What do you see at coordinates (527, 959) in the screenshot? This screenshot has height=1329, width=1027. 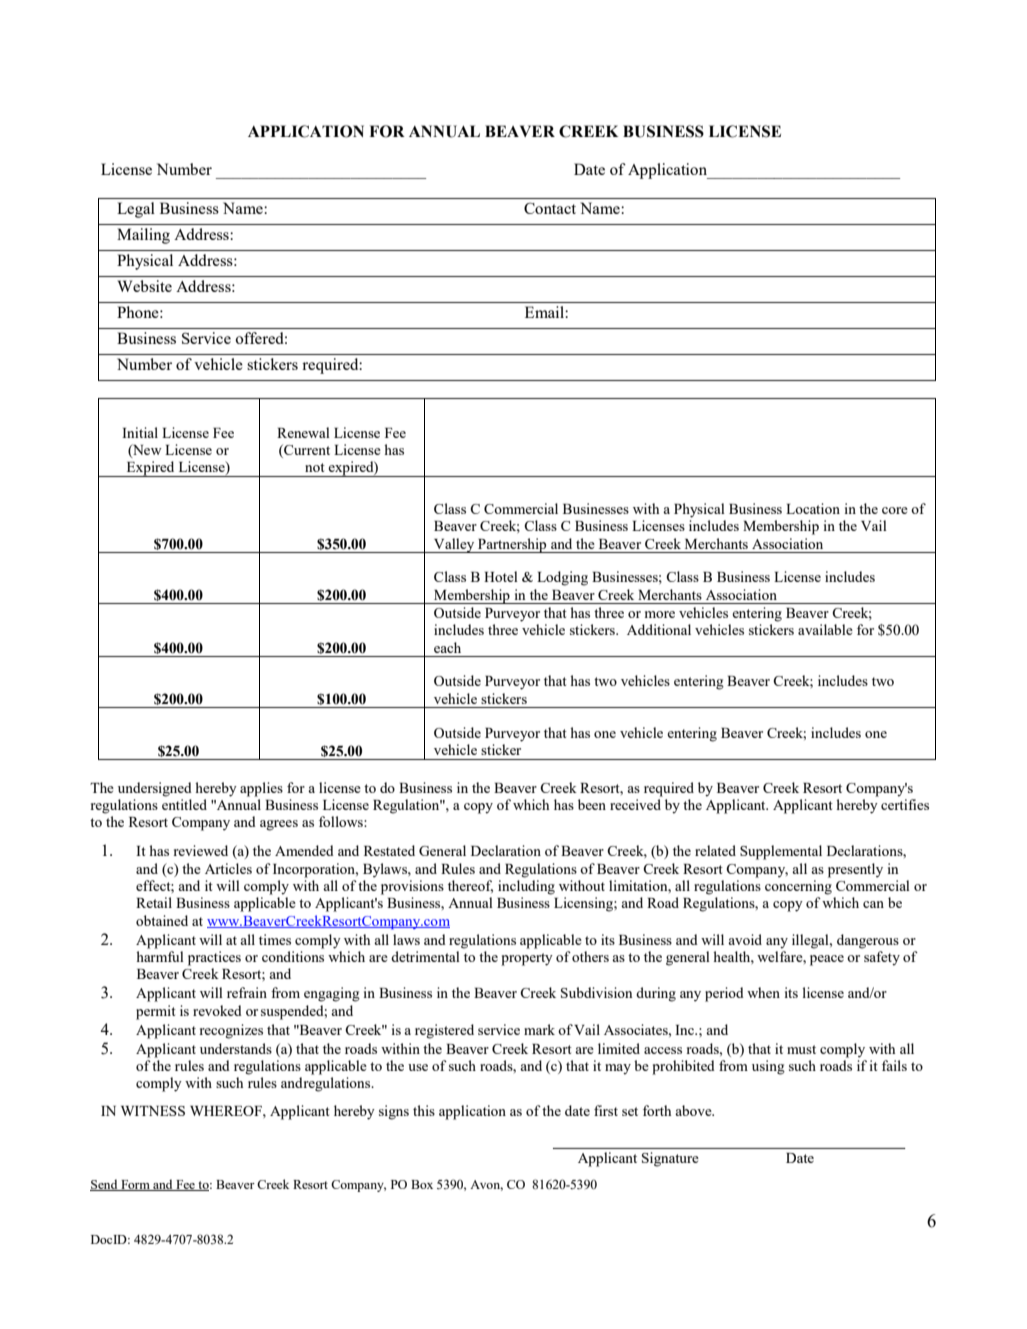 I see `property` at bounding box center [527, 959].
